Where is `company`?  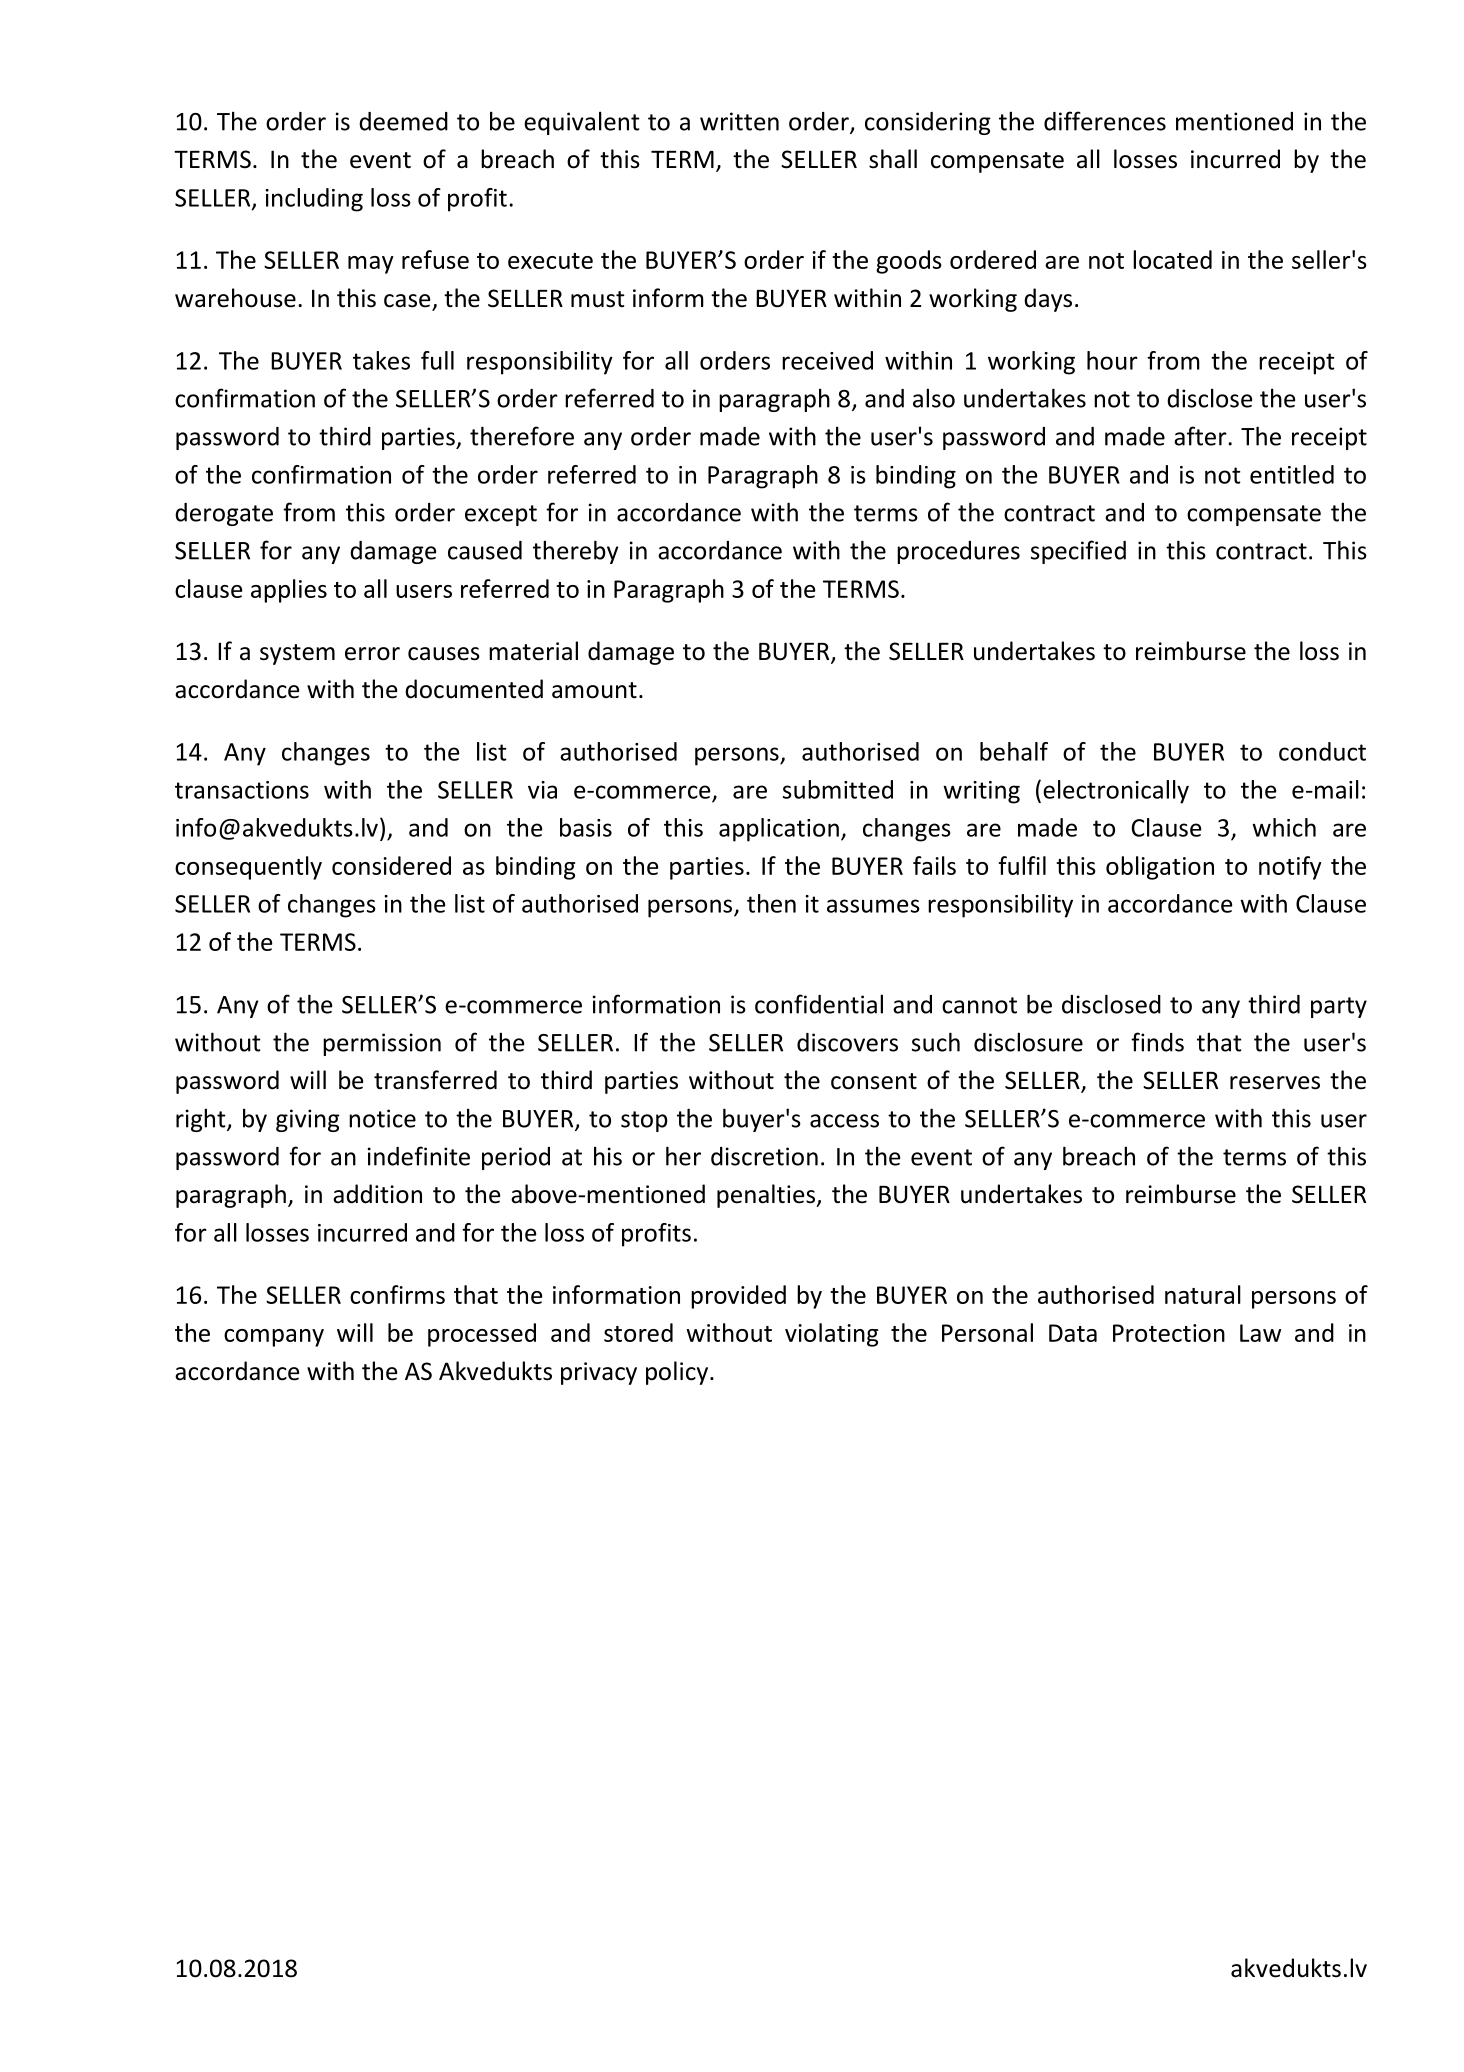 company is located at coordinates (274, 1338).
